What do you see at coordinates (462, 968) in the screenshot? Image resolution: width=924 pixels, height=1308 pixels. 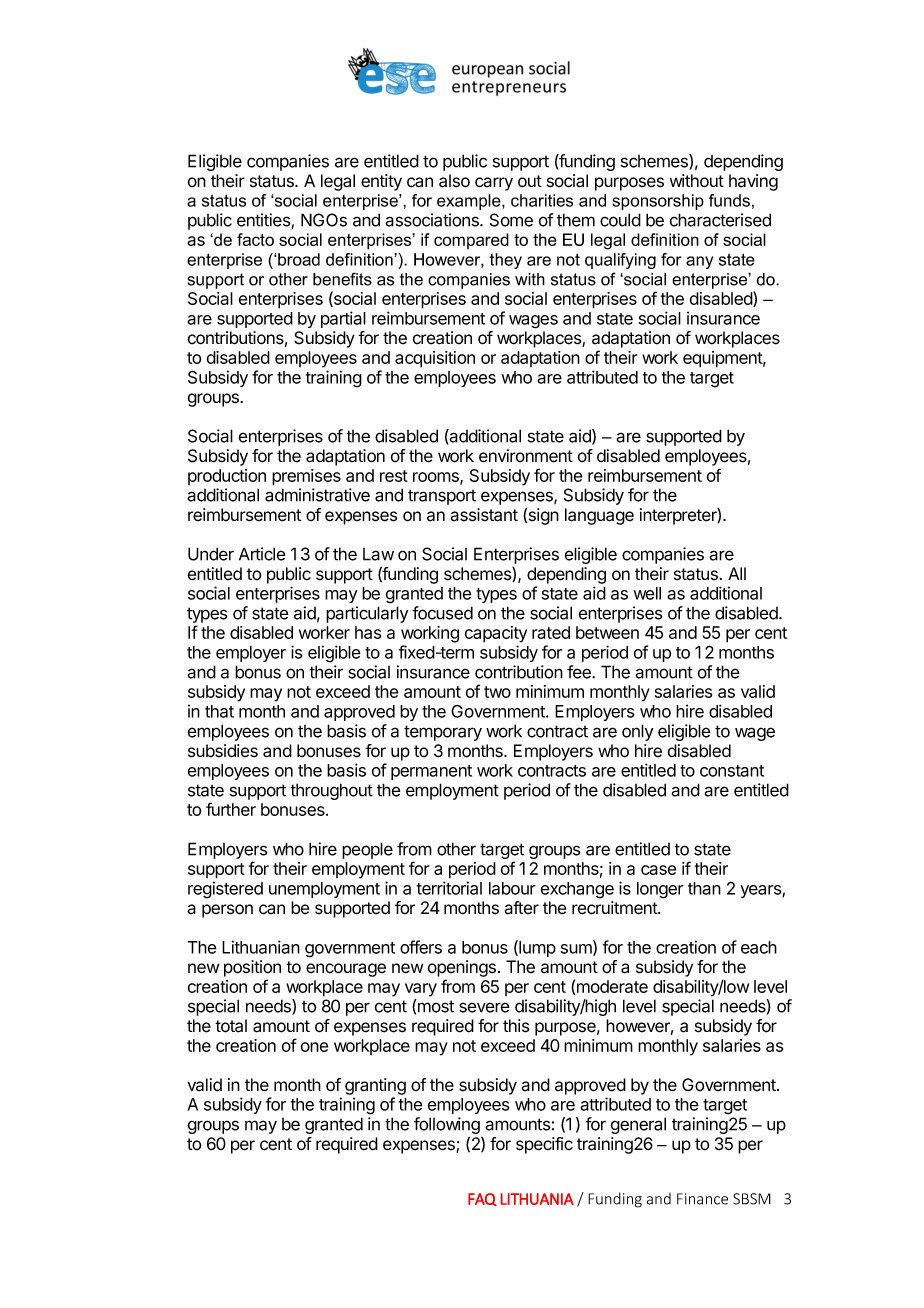 I see `openings` at bounding box center [462, 968].
